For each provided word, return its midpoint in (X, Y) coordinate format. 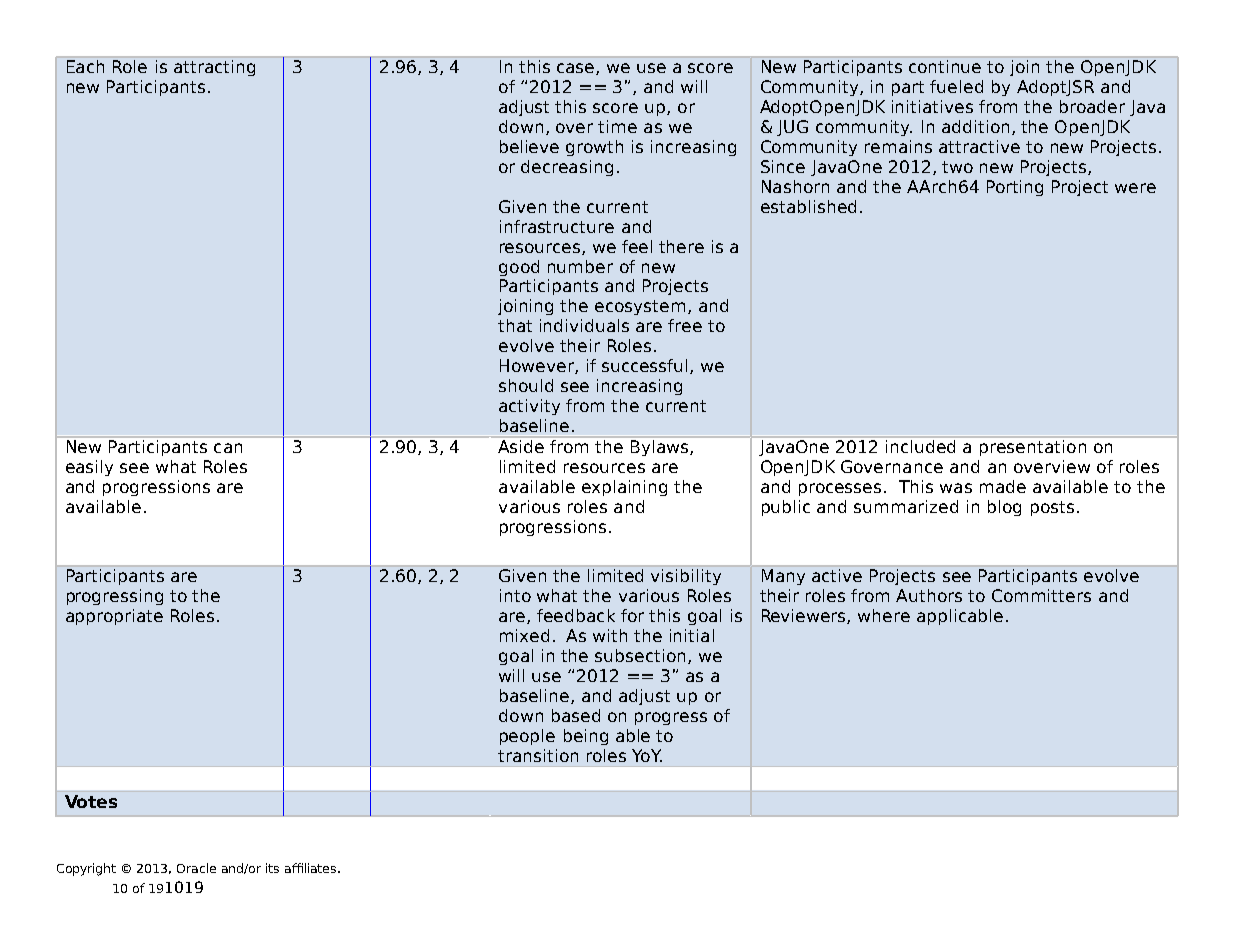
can (228, 448)
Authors (929, 595)
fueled (956, 86)
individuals (584, 325)
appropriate (114, 617)
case (577, 69)
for (632, 615)
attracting (214, 68)
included (920, 446)
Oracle (196, 868)
